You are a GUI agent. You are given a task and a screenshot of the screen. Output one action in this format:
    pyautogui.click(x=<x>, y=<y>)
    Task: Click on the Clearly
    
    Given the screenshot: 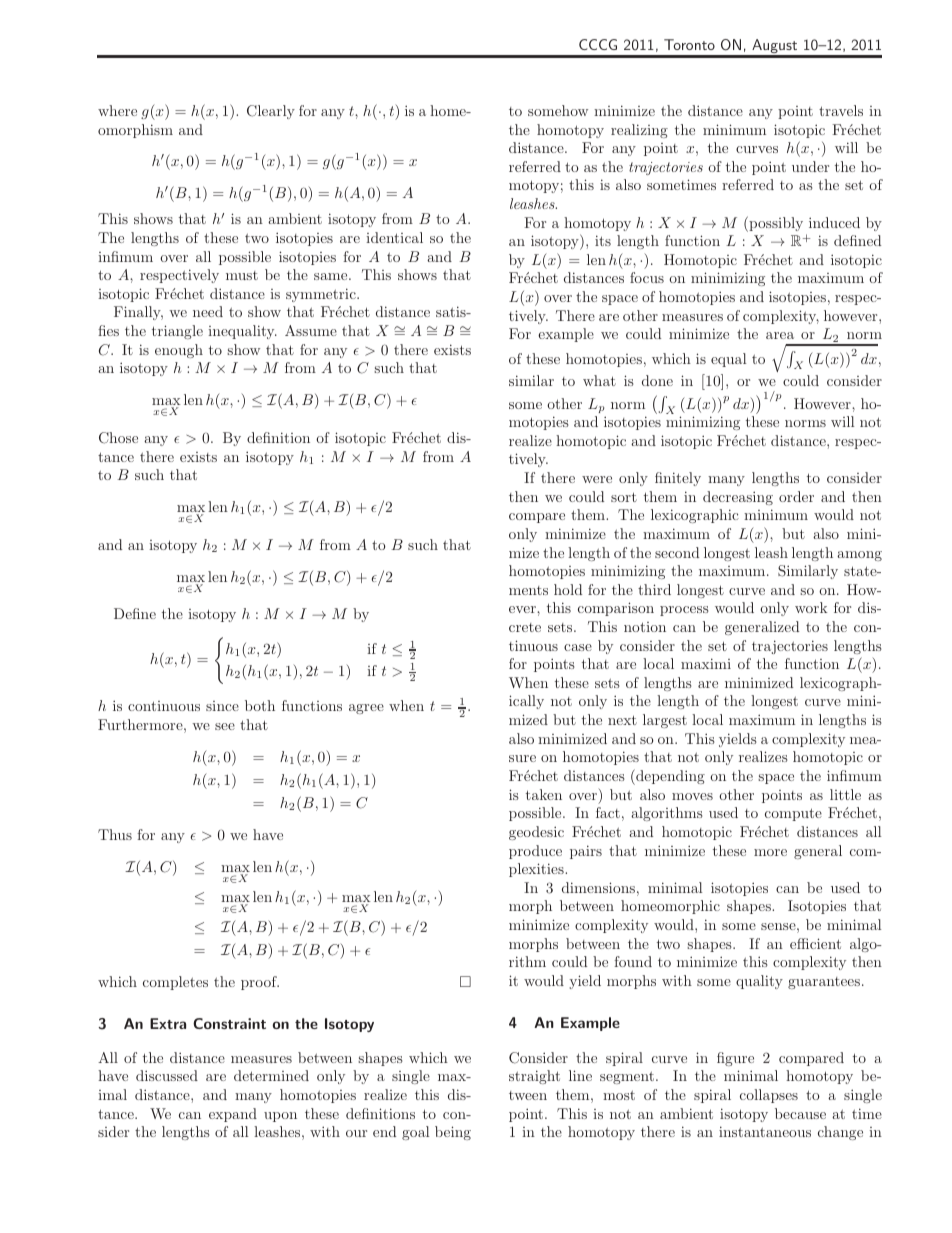 What is the action you would take?
    pyautogui.click(x=271, y=112)
